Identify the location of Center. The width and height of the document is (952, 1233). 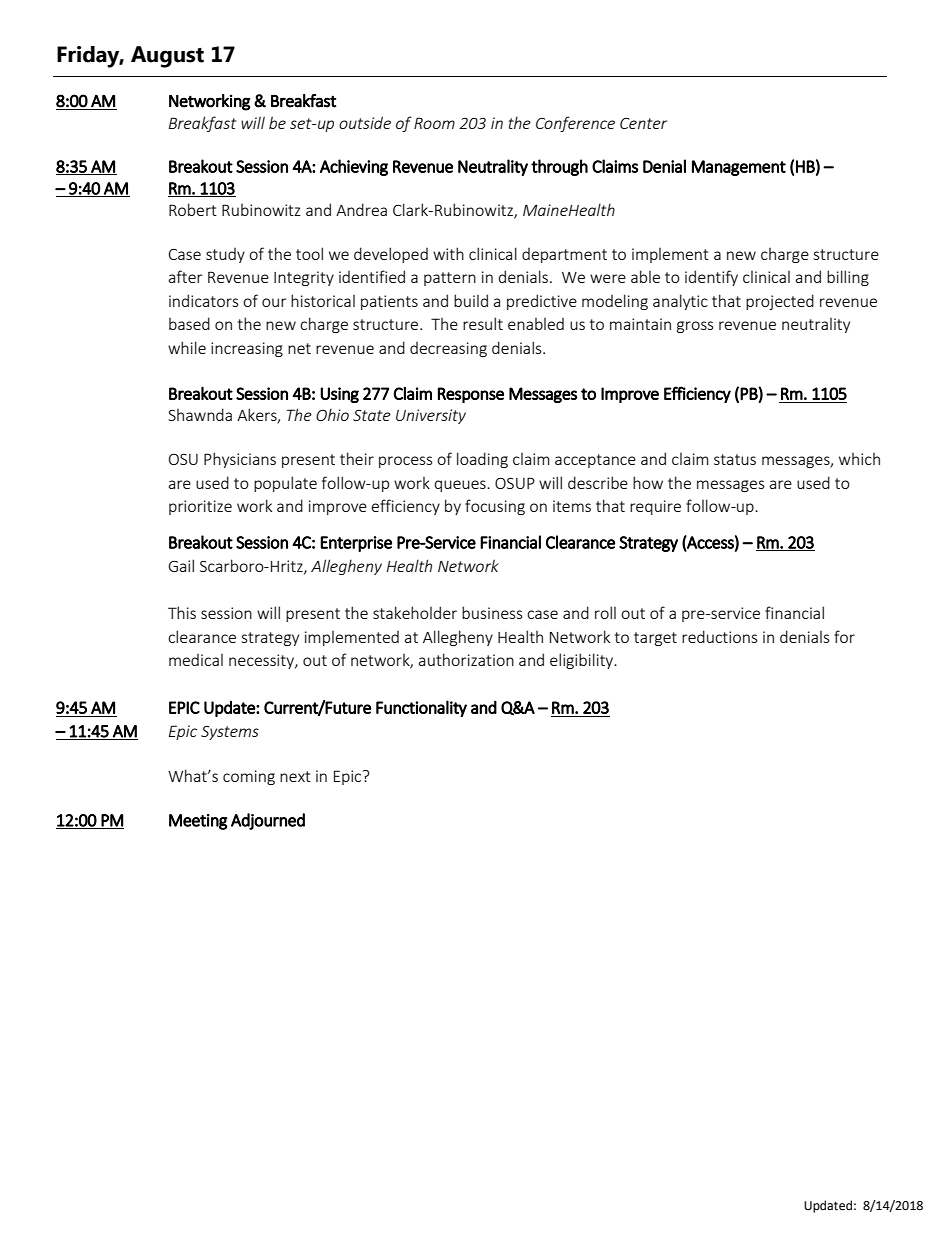
(643, 123).
